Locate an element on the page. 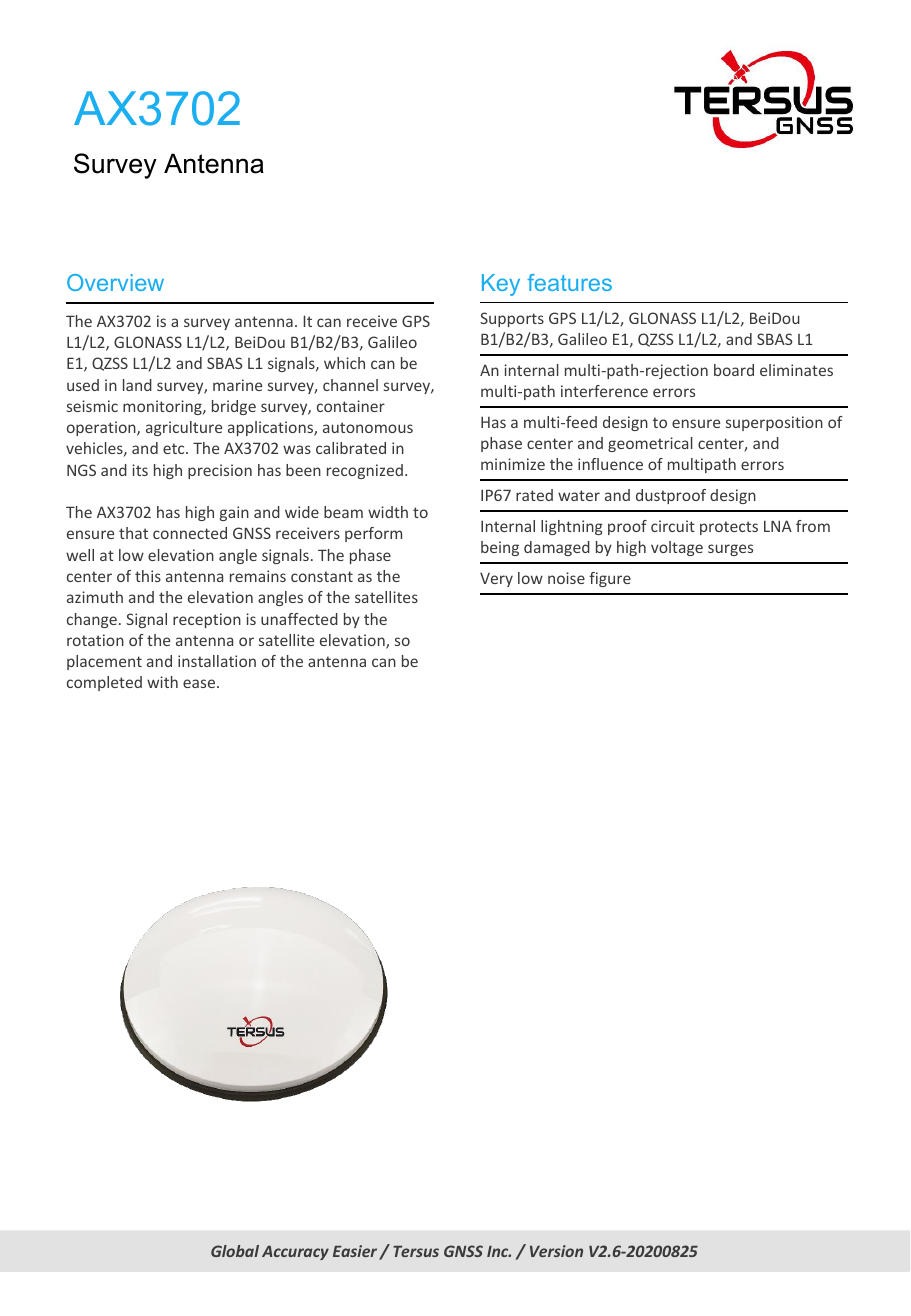 The width and height of the page is (911, 1316). Supports is located at coordinates (512, 319).
